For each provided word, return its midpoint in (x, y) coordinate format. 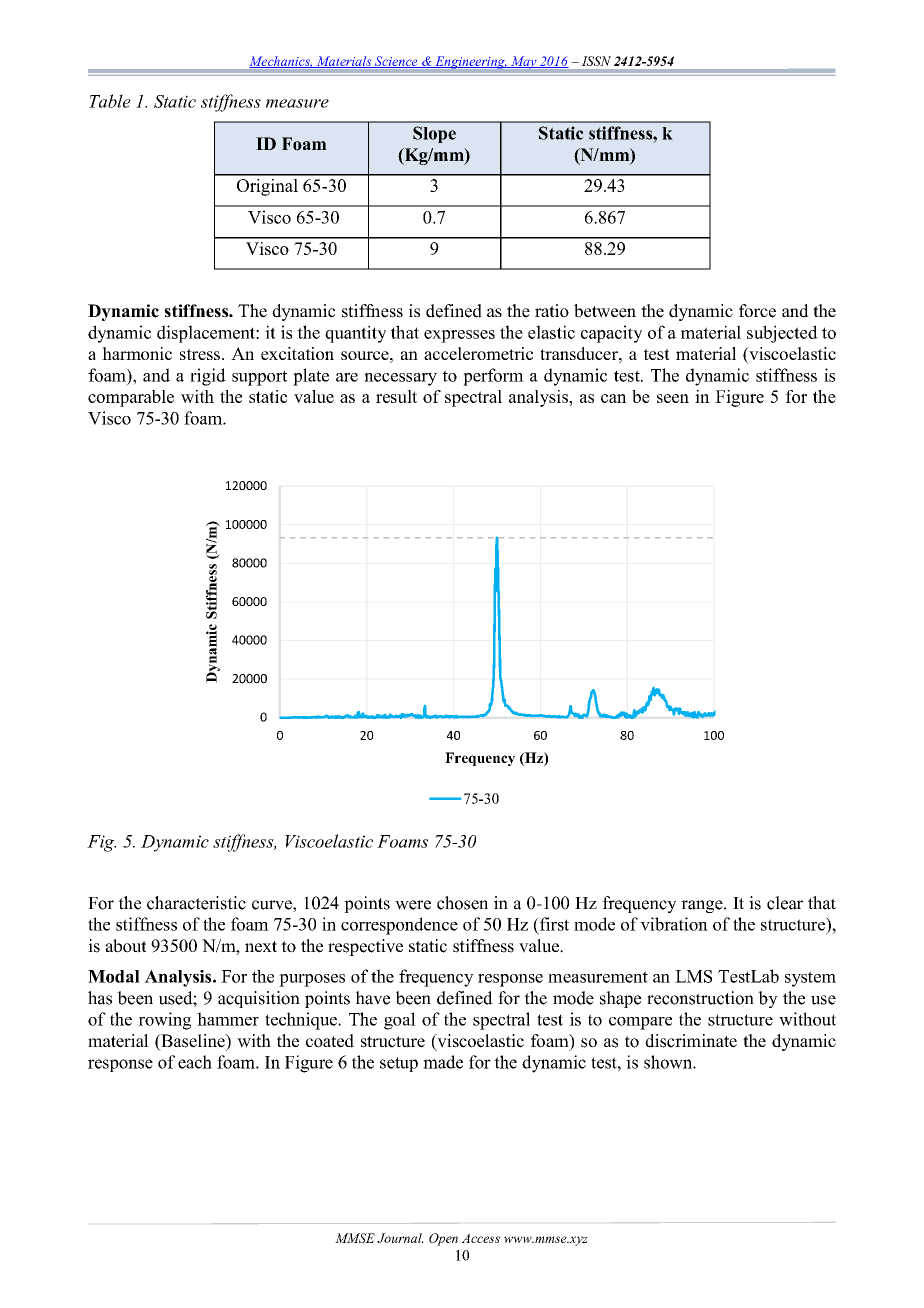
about (126, 946)
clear (785, 903)
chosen (462, 903)
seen (673, 398)
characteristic (196, 903)
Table (110, 101)
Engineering (470, 62)
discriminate (691, 1041)
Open (443, 1239)
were (413, 905)
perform (493, 377)
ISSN (596, 61)
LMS (693, 976)
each (195, 1062)
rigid (208, 377)
